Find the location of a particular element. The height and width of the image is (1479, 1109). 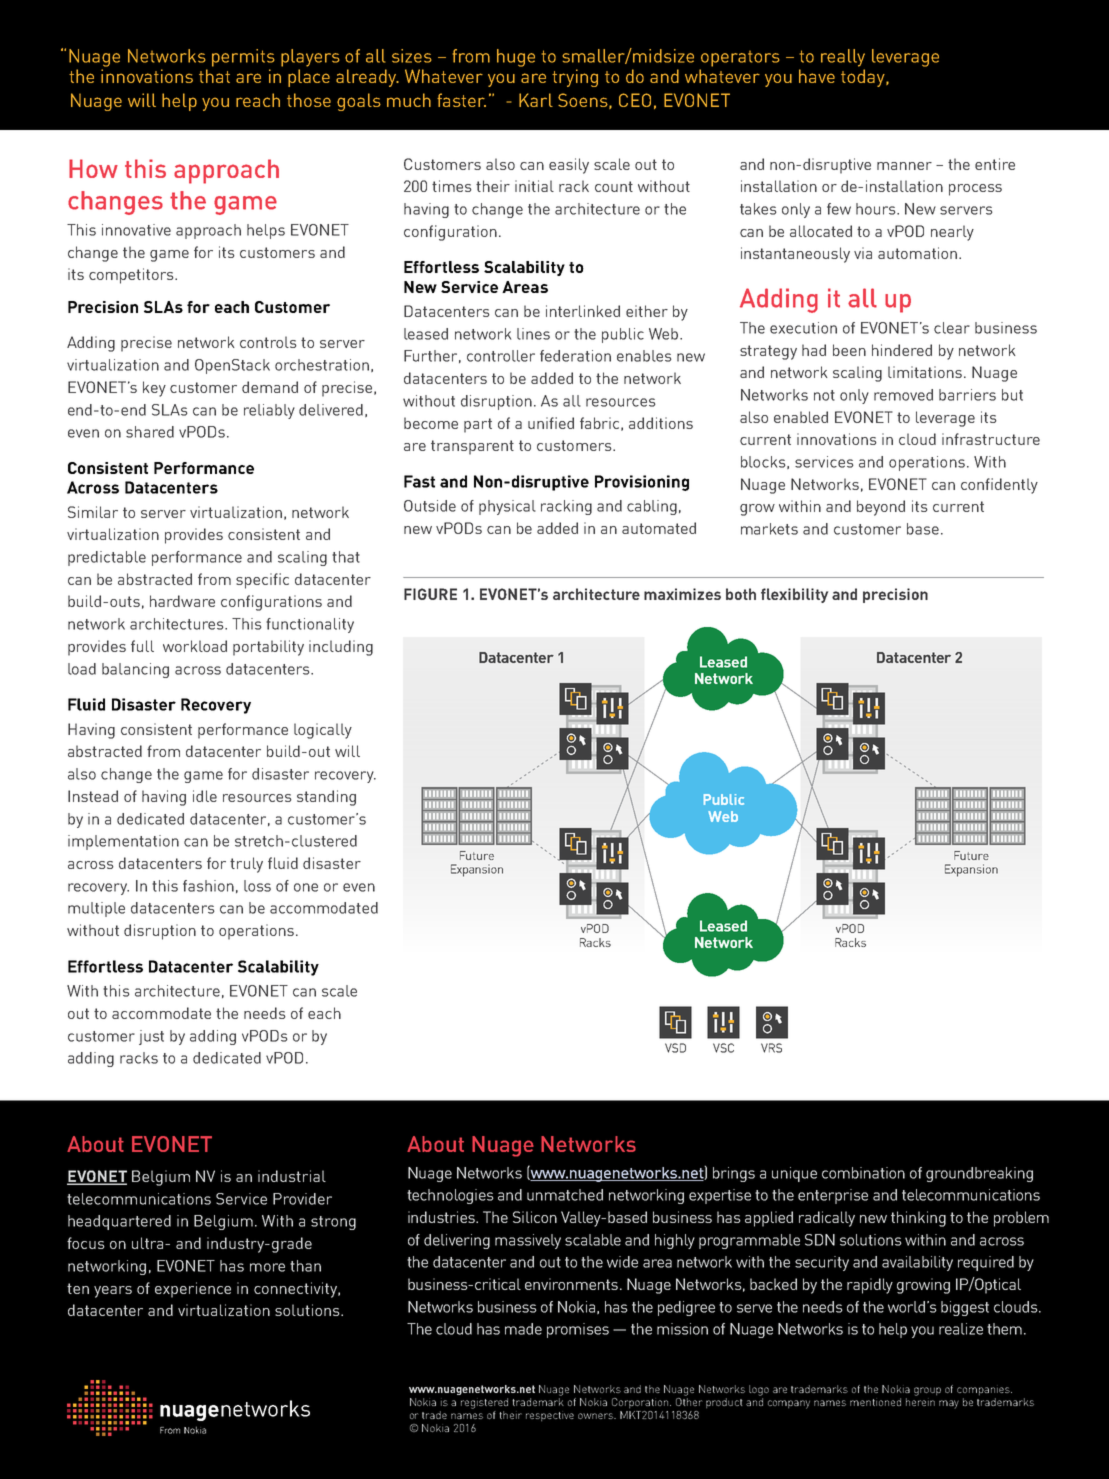

Karl is located at coordinates (536, 100).
